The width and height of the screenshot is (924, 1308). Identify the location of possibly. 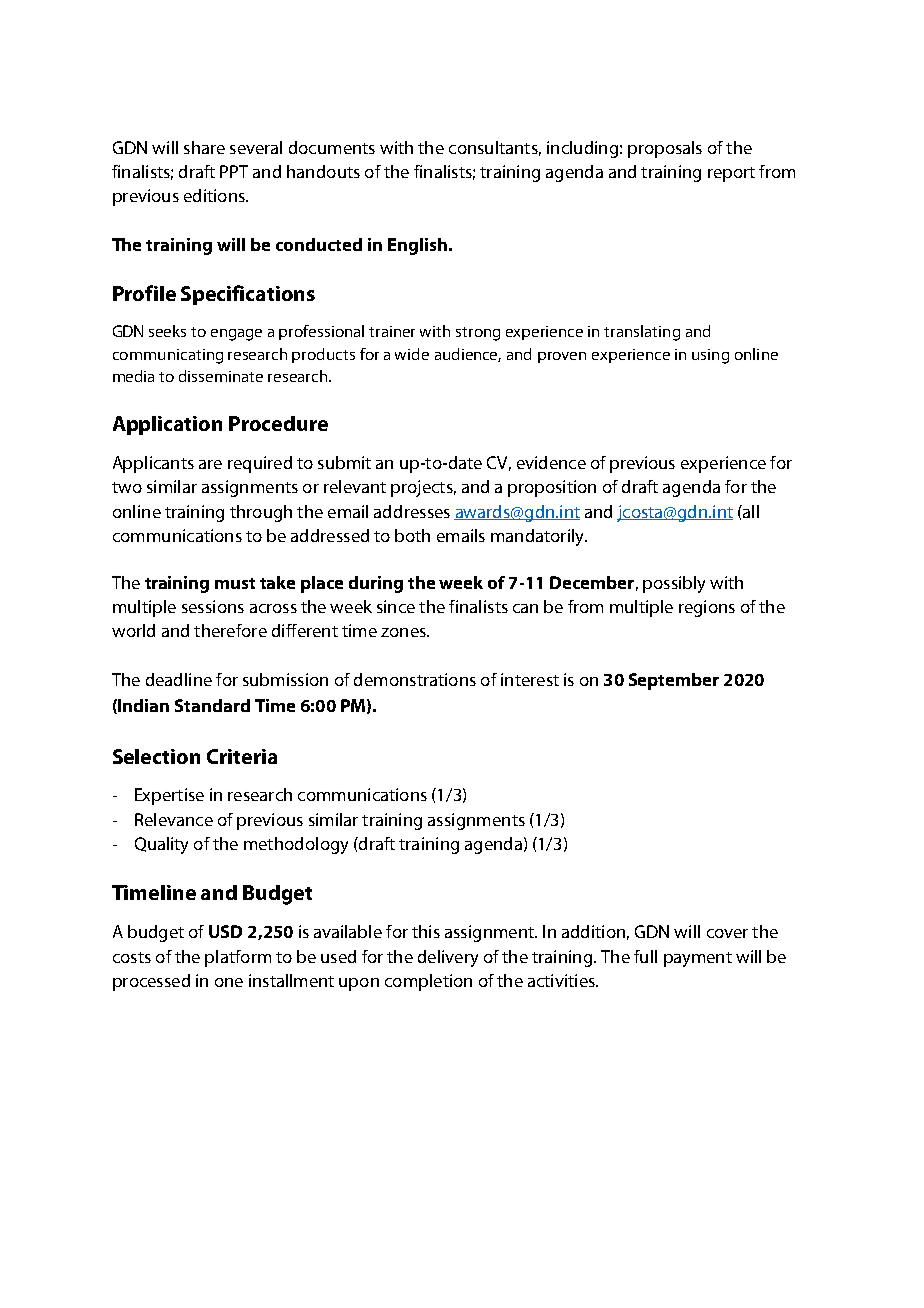
(674, 584).
